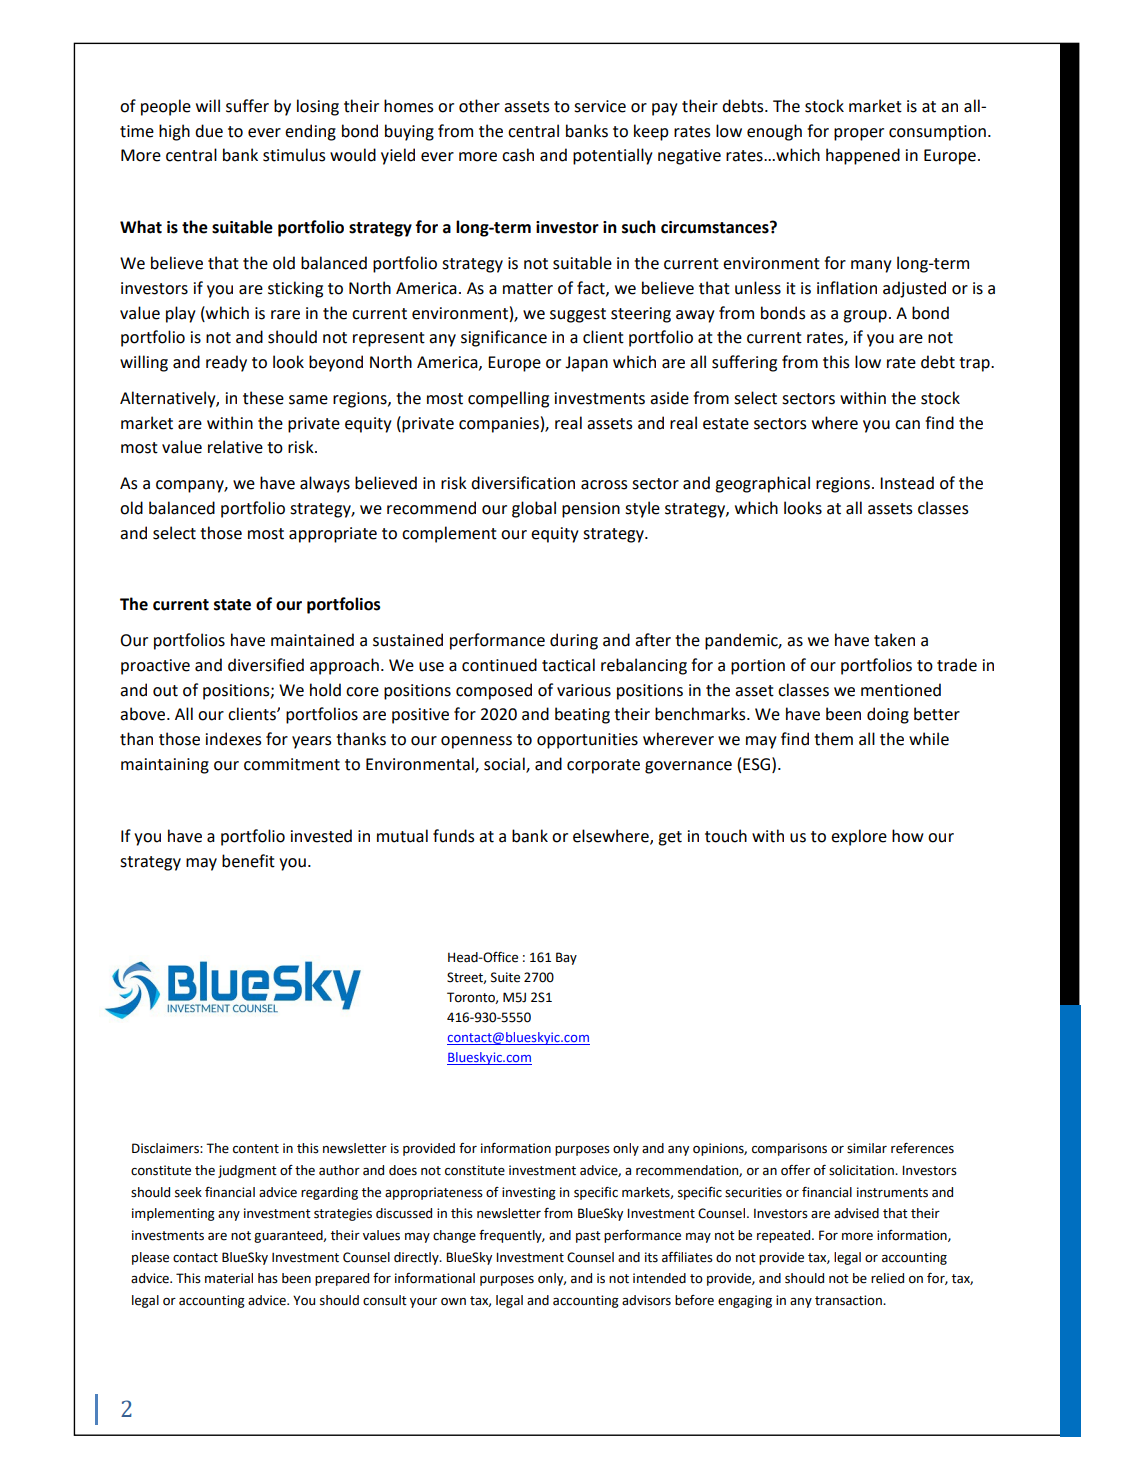  I want to click on ready, so click(226, 363).
